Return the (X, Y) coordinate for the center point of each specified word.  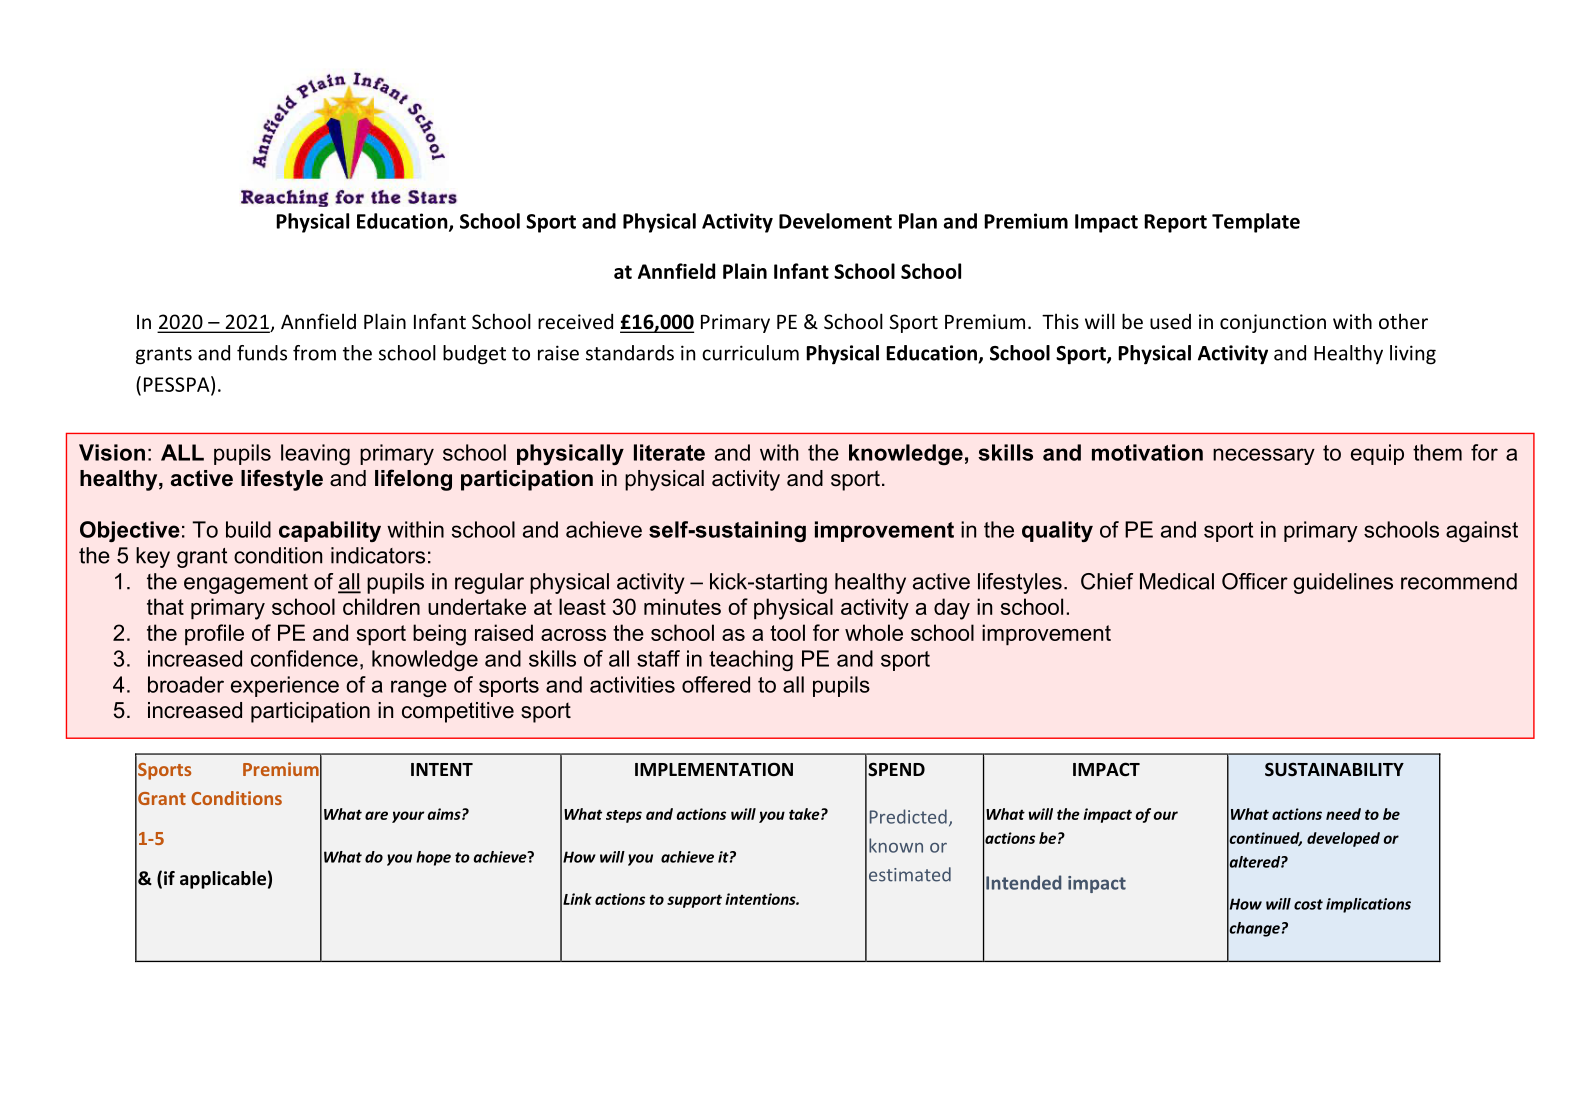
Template (1256, 223)
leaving (315, 454)
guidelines (1343, 583)
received (575, 321)
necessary (1264, 456)
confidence (304, 658)
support (694, 901)
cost (1308, 904)
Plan (918, 221)
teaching (751, 660)
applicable (223, 880)
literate (669, 452)
